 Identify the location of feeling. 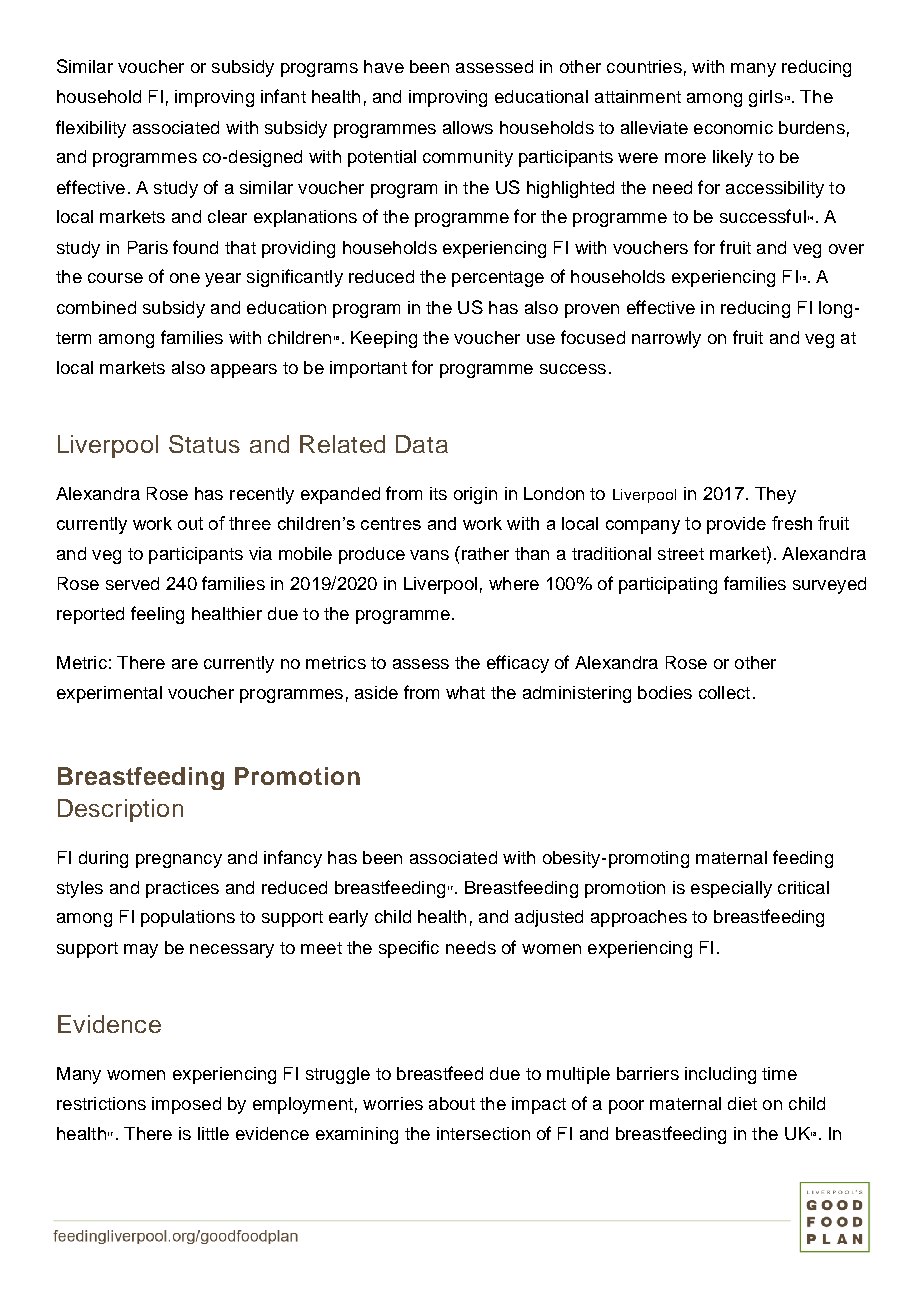
(157, 615).
